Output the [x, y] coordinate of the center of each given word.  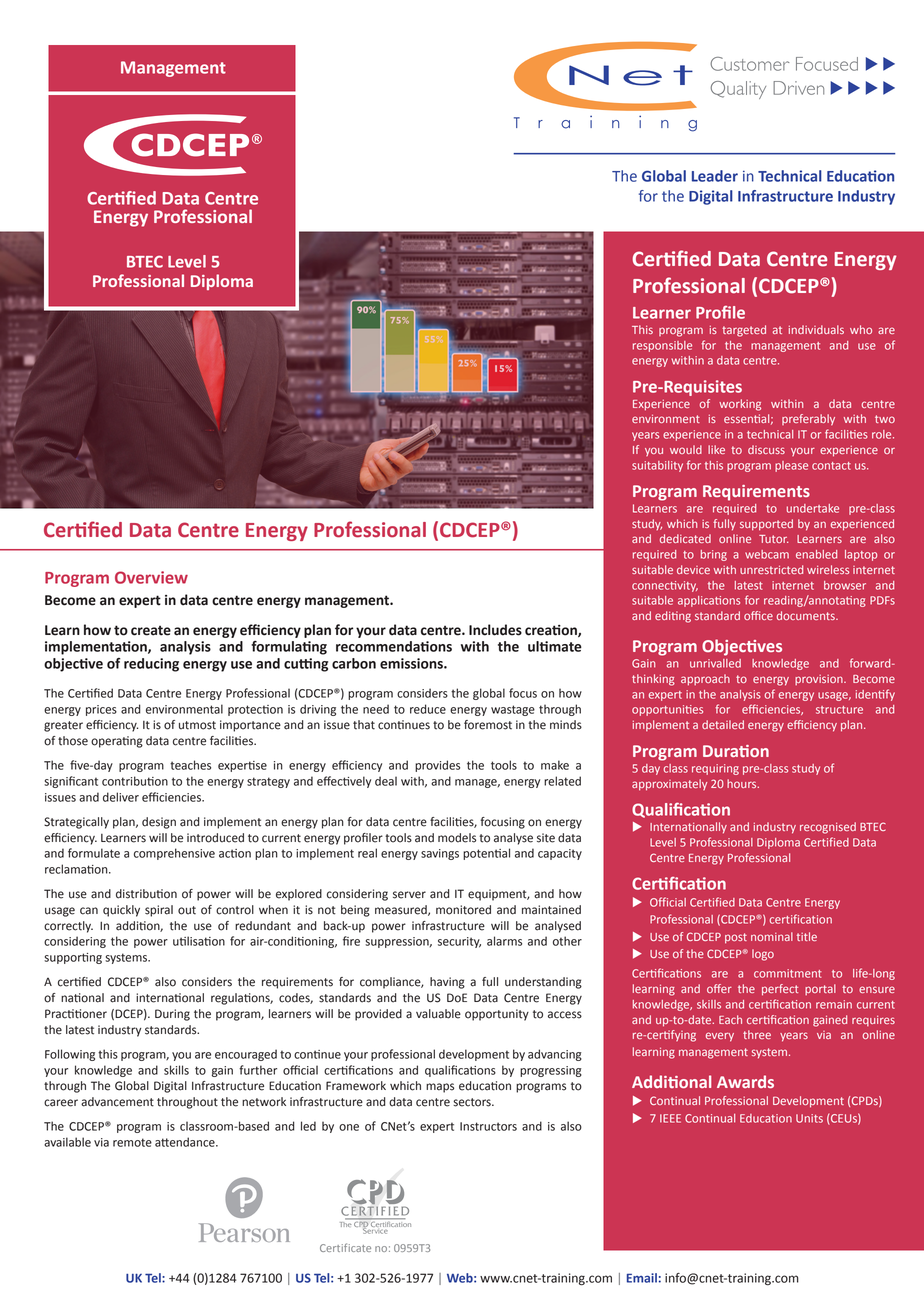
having [447, 983]
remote [132, 1142]
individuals [816, 329]
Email [642, 1278]
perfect [780, 990]
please [791, 466]
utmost [197, 725]
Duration [736, 751]
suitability [657, 466]
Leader [715, 176]
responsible [662, 346]
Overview [151, 577]
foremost [488, 725]
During [172, 1015]
